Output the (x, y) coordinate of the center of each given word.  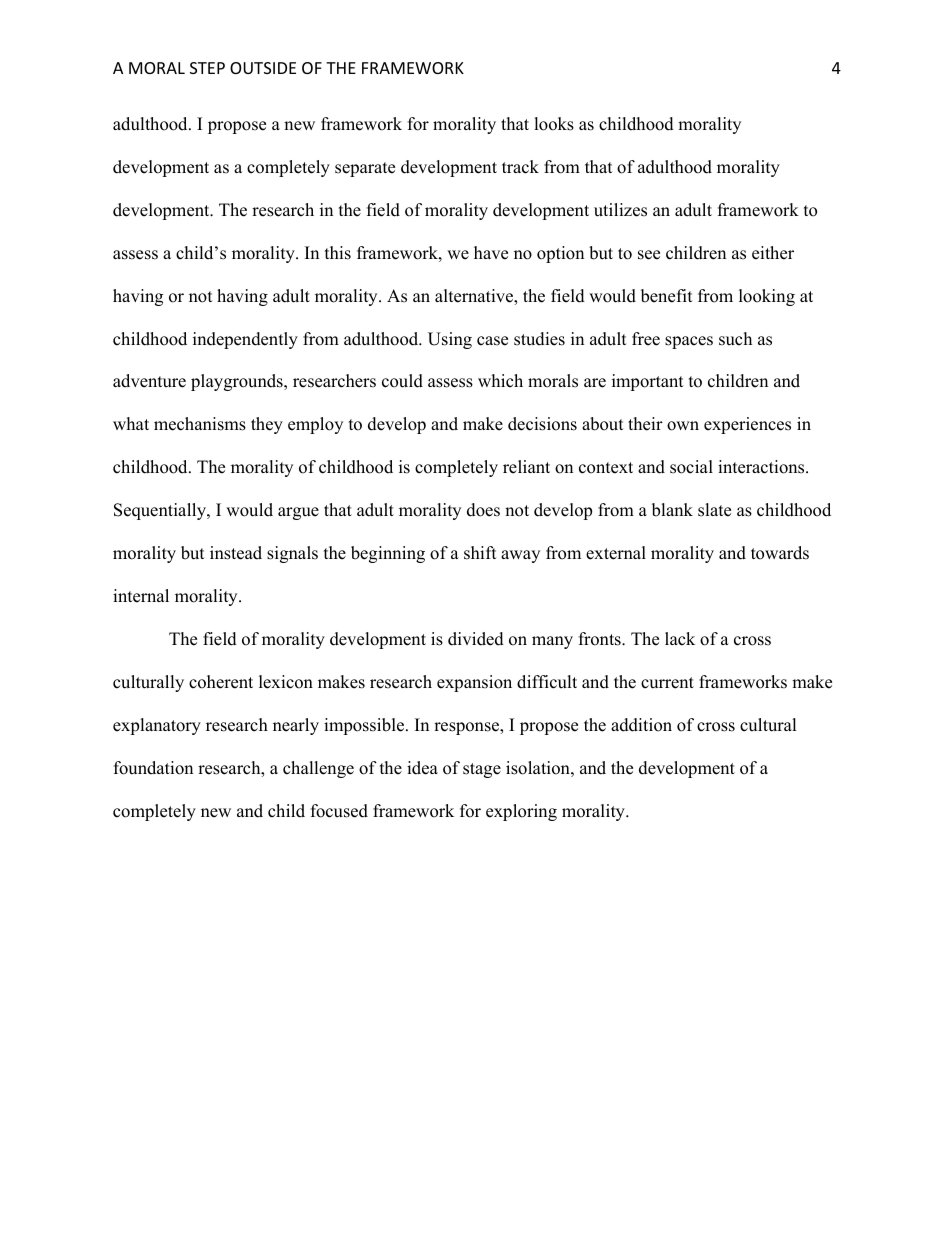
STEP (207, 68)
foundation (153, 768)
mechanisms (200, 424)
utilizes (620, 210)
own (683, 426)
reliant (526, 467)
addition (641, 725)
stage (482, 770)
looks (554, 124)
